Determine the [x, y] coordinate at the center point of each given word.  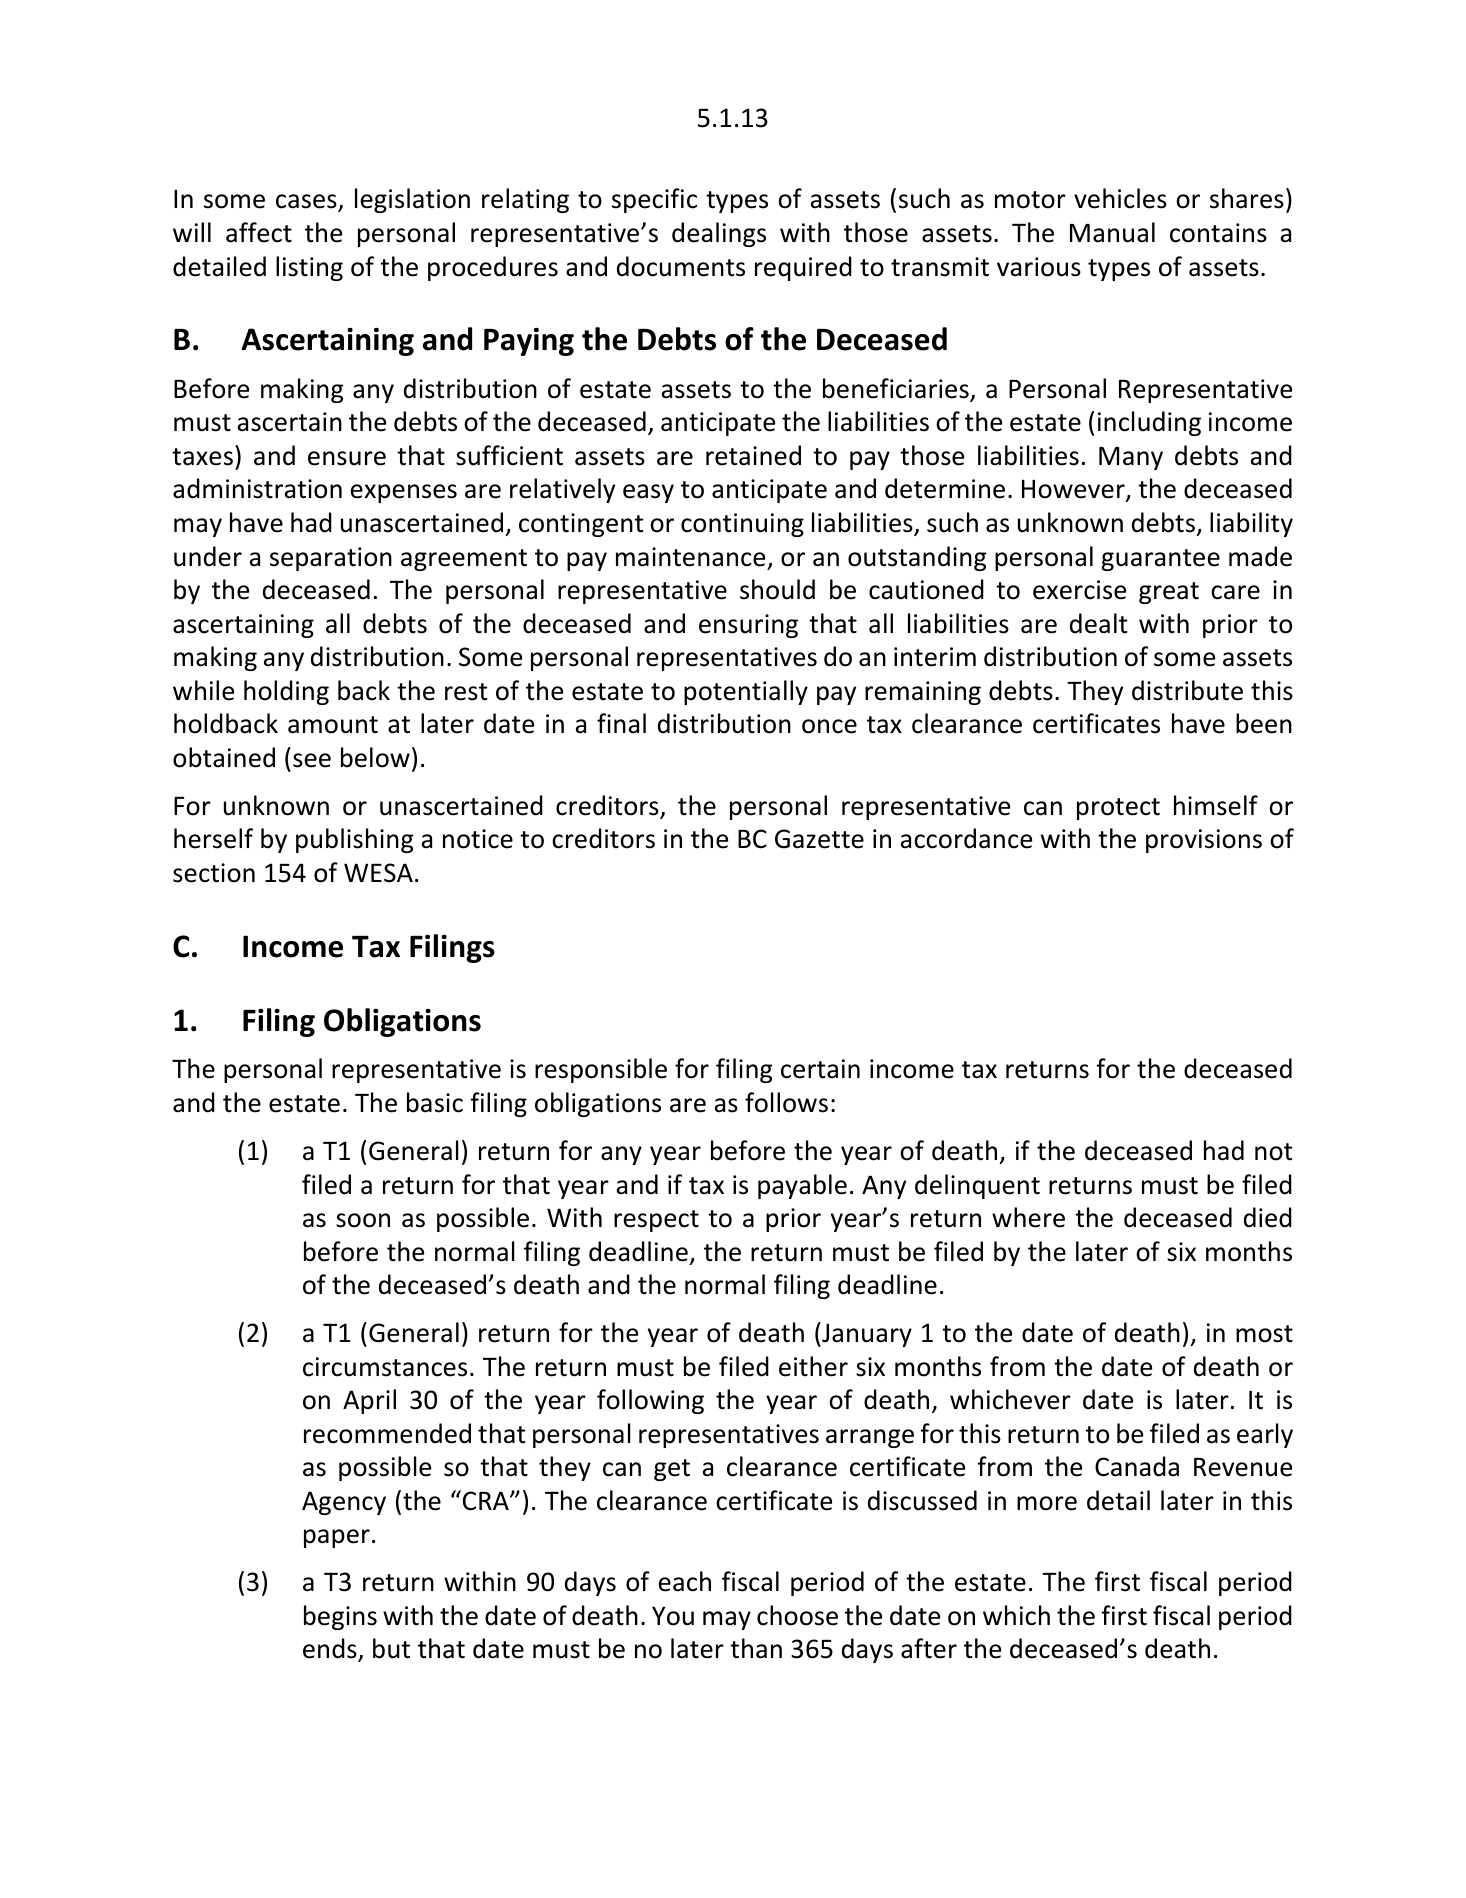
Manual [1112, 232]
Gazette [819, 839]
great [1169, 593]
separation [331, 559]
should [777, 589]
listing [309, 268]
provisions [1204, 841]
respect [656, 1221]
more [1047, 1503]
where [1028, 1217]
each [685, 1581]
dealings [719, 234]
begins [340, 1617]
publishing [354, 840]
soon [363, 1220]
